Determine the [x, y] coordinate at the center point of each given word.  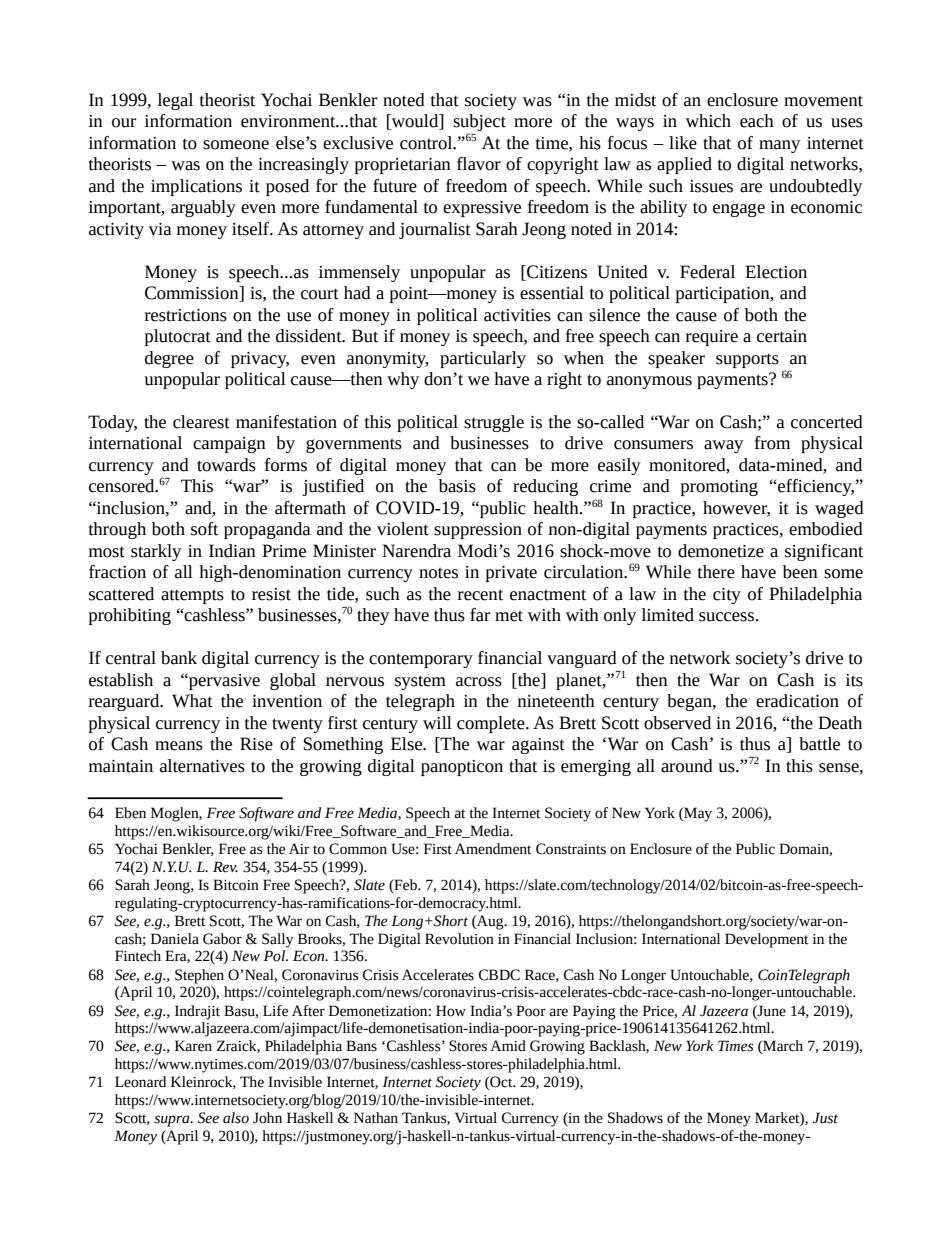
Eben [130, 813]
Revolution [459, 939]
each [757, 121]
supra [173, 1121]
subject [479, 124]
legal [175, 101]
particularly [483, 359]
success [728, 617]
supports [747, 360]
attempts [192, 596]
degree [169, 359]
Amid [508, 1046]
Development [766, 940]
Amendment [493, 849]
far [480, 615]
